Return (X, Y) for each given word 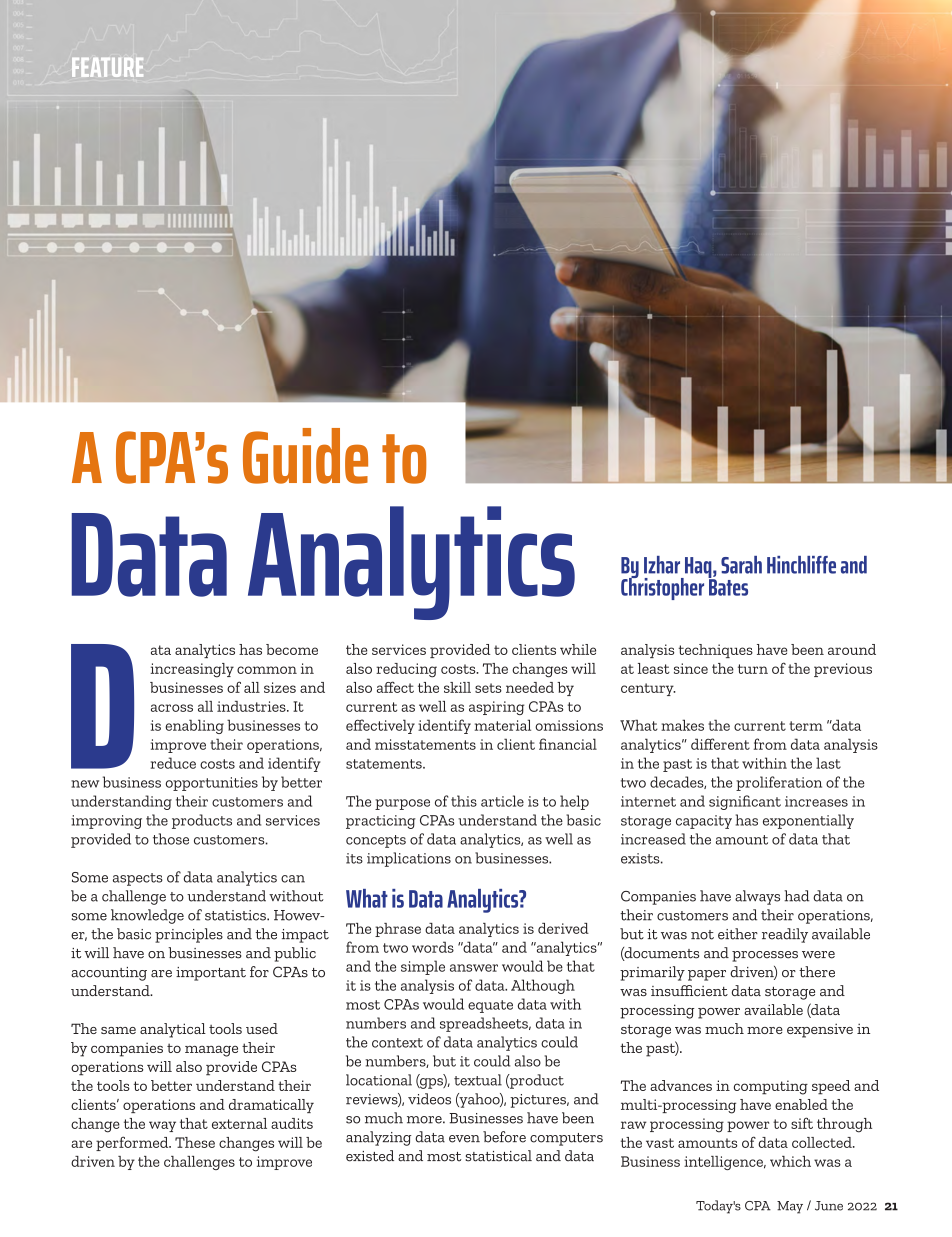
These (195, 1142)
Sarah (741, 565)
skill (457, 687)
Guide (305, 456)
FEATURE (107, 67)
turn (753, 669)
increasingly (192, 670)
